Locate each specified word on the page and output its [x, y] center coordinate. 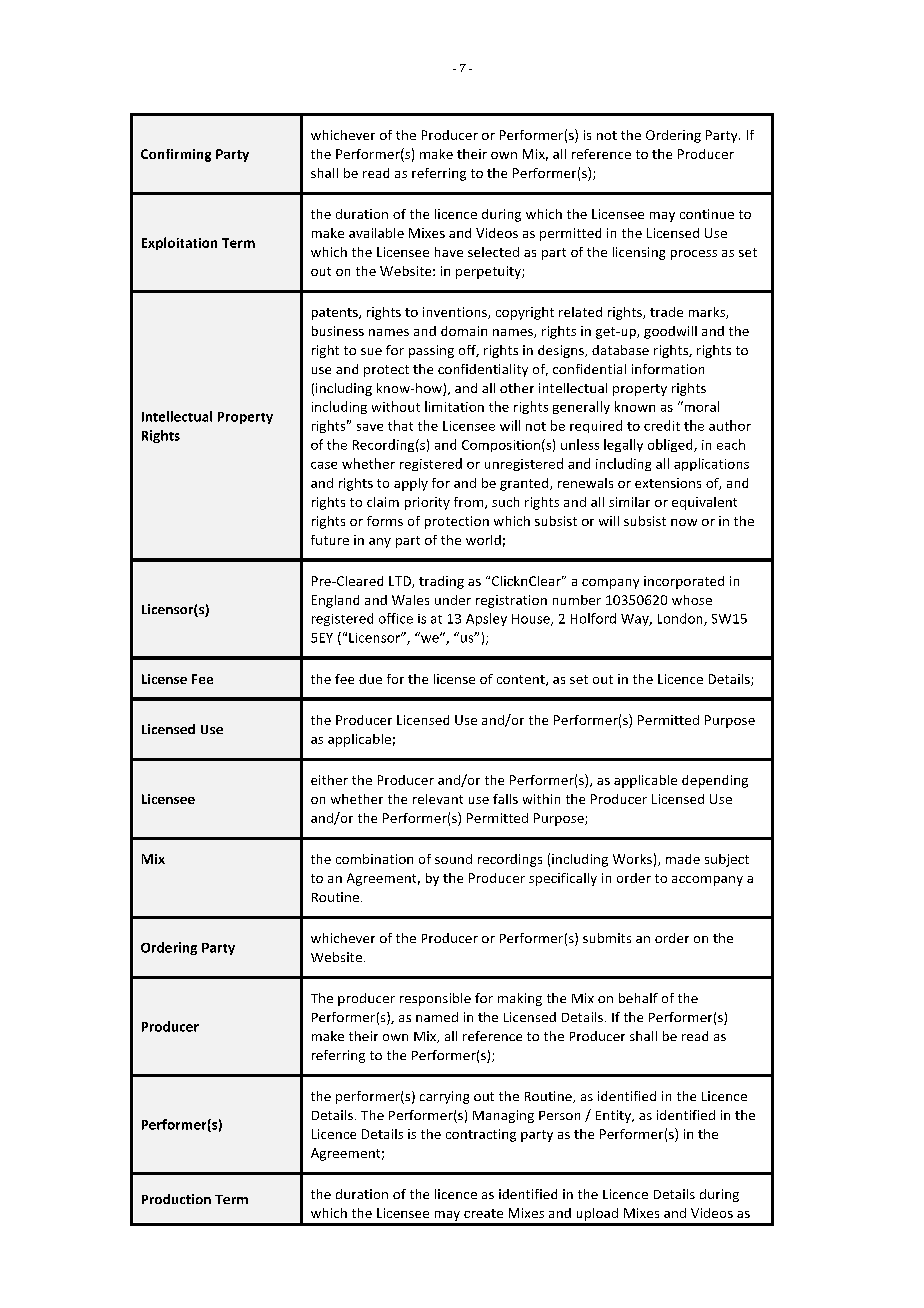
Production [176, 1199]
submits [607, 938]
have [449, 252]
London [681, 619]
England [335, 601]
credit [662, 425]
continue [707, 214]
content [522, 680]
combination [374, 859]
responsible [435, 999]
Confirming [176, 155]
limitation [454, 406]
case [324, 465]
